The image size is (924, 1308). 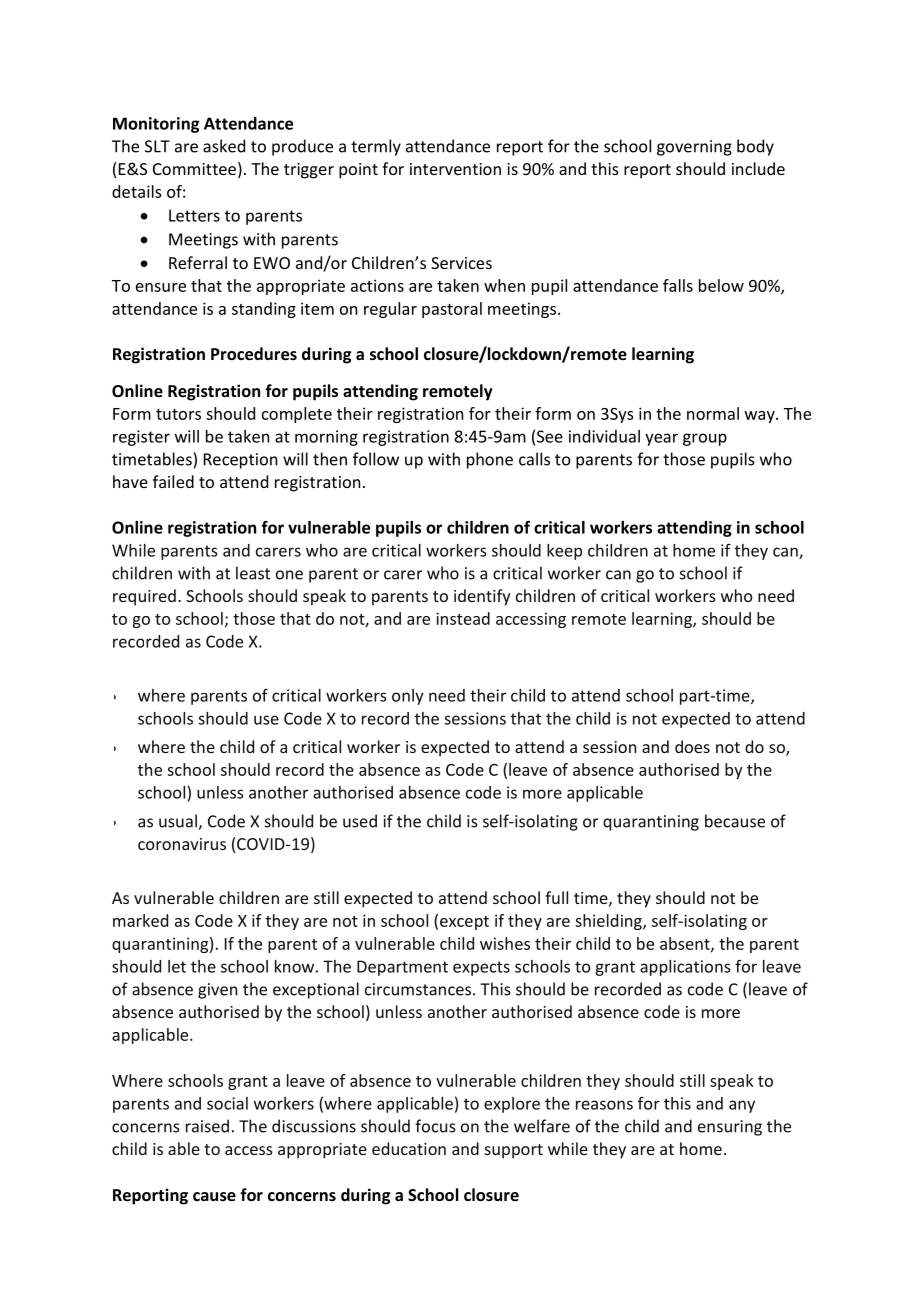 I want to click on instead, so click(x=463, y=618).
